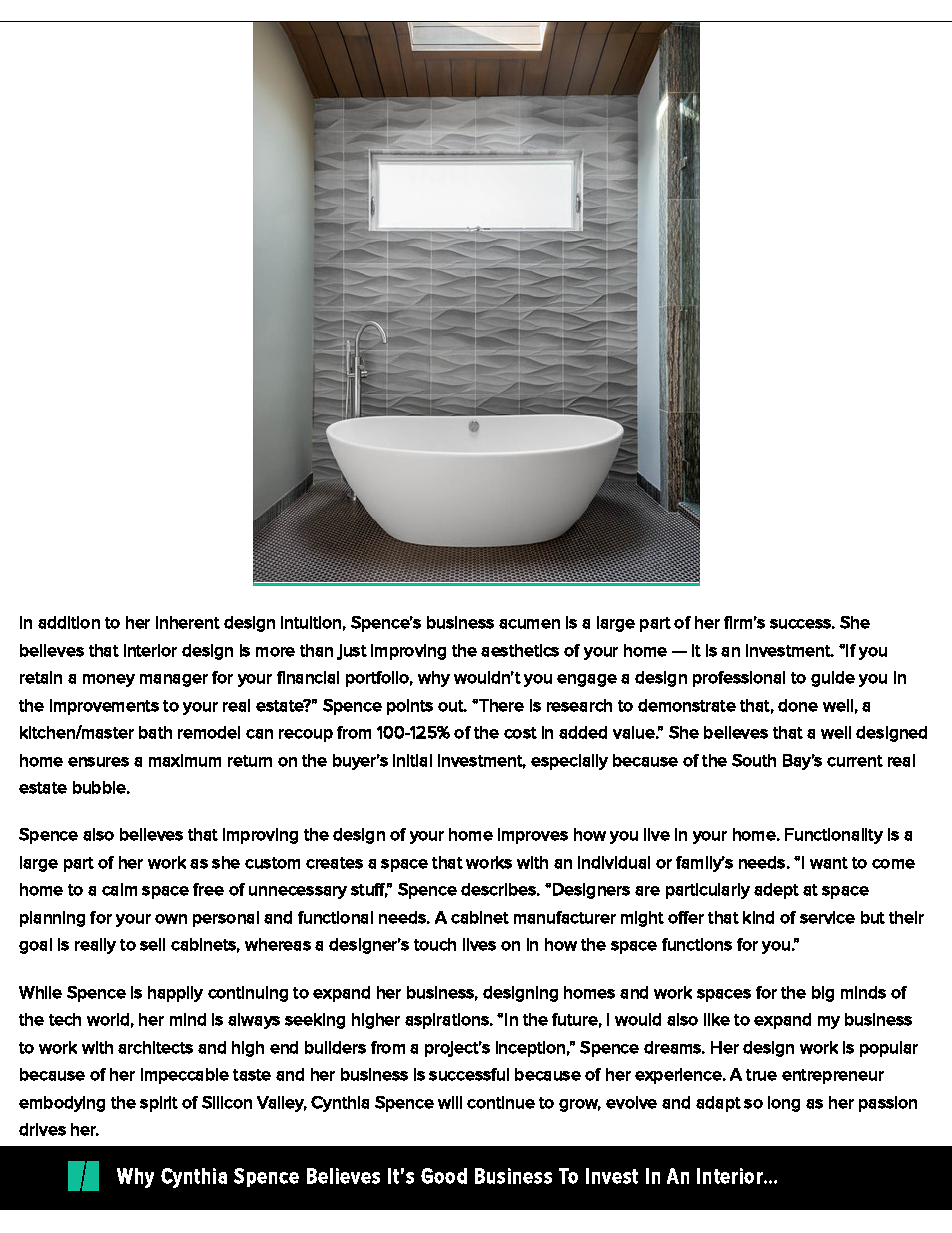  What do you see at coordinates (188, 622) in the screenshot?
I see `inherent` at bounding box center [188, 622].
